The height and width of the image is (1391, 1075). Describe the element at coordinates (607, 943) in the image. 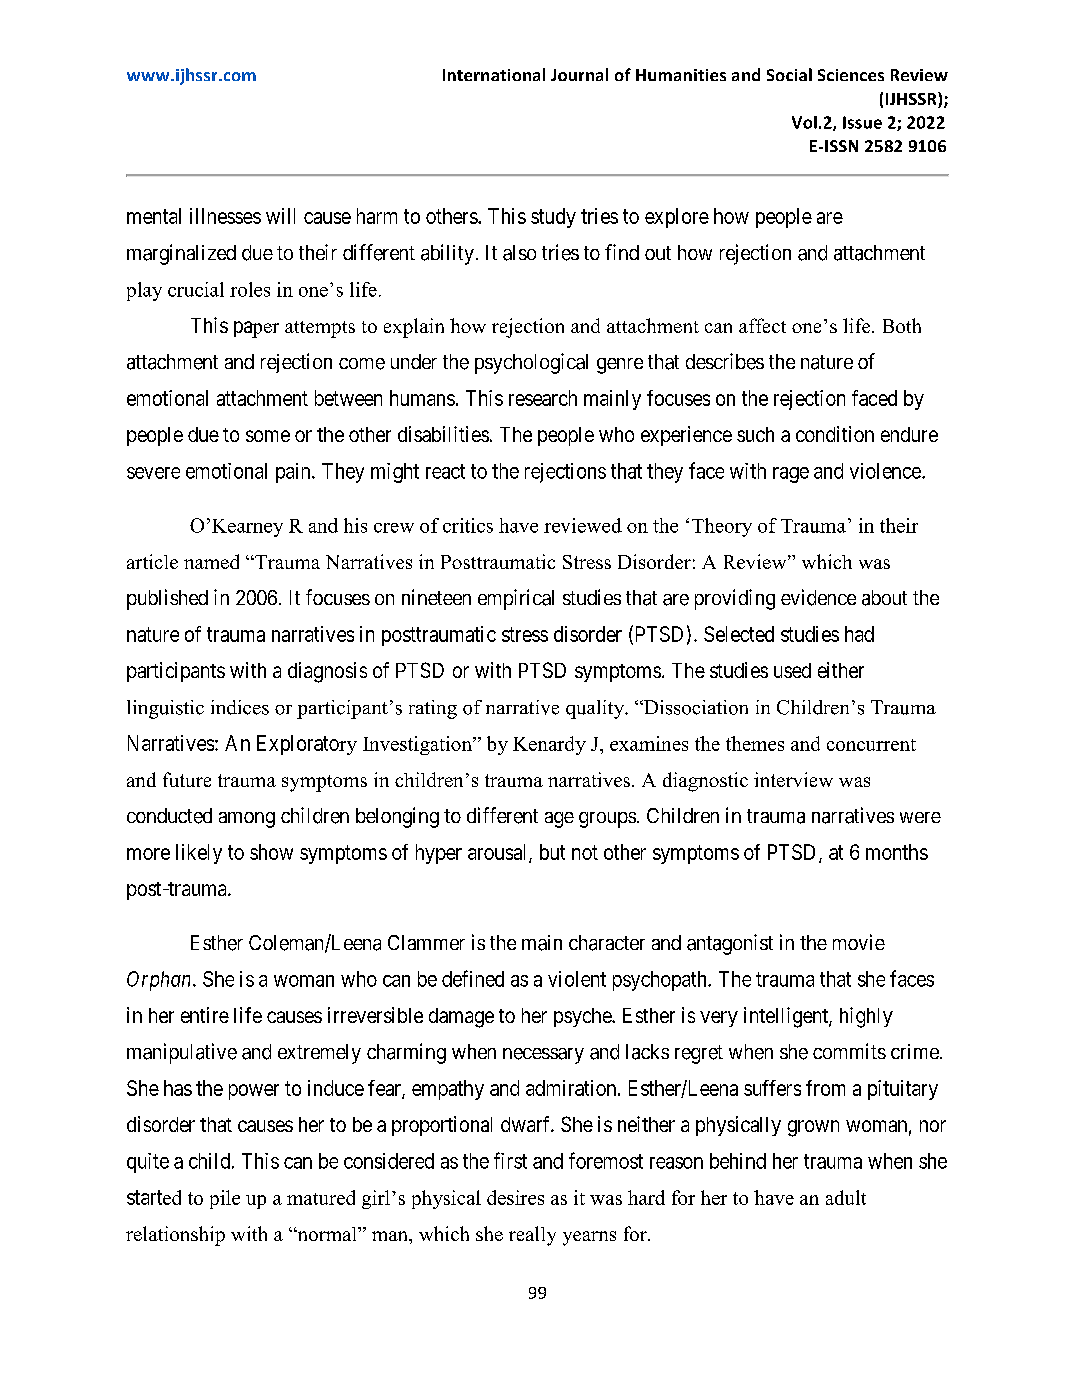

I see `character` at that location.
